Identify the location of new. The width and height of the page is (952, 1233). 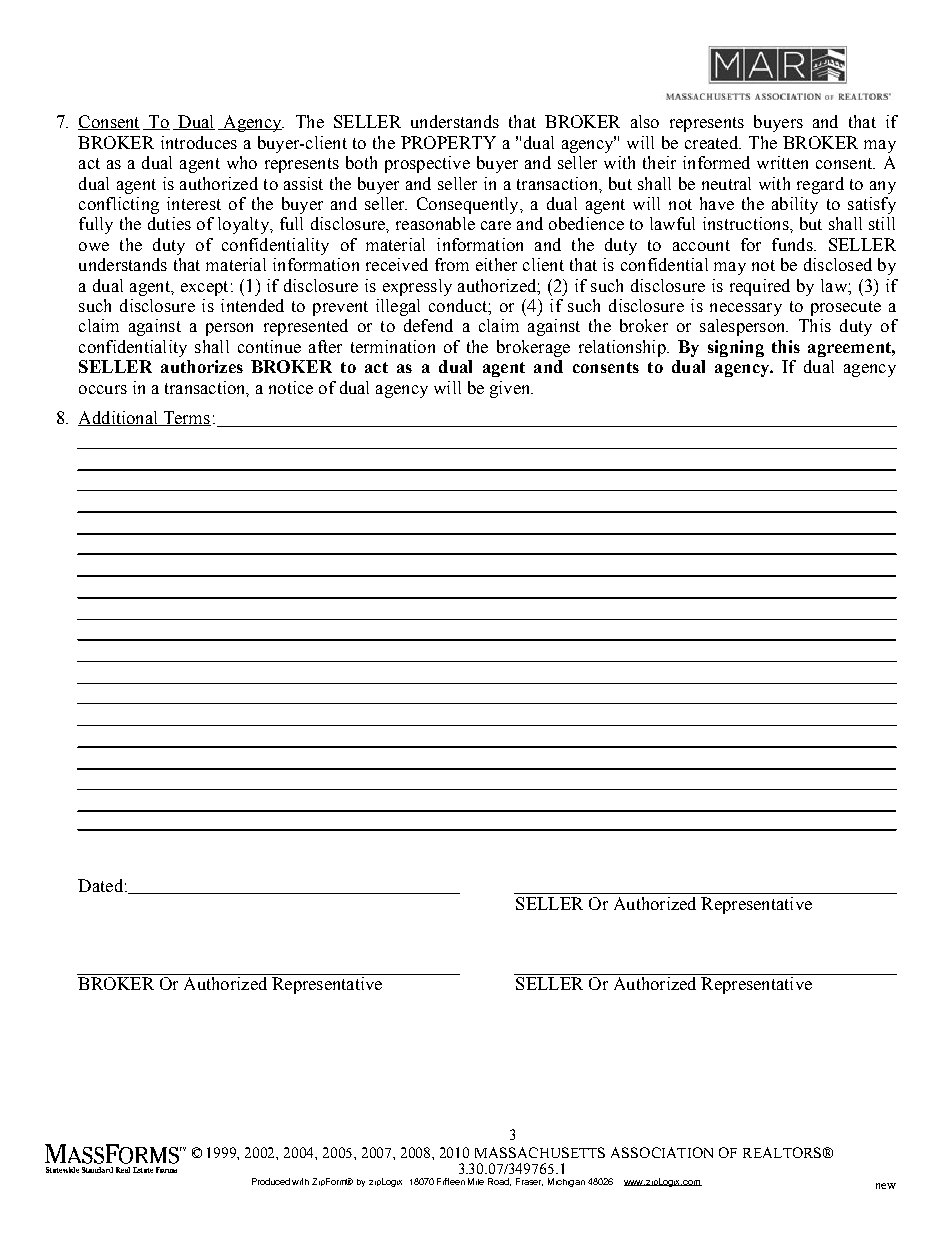
(886, 1186).
